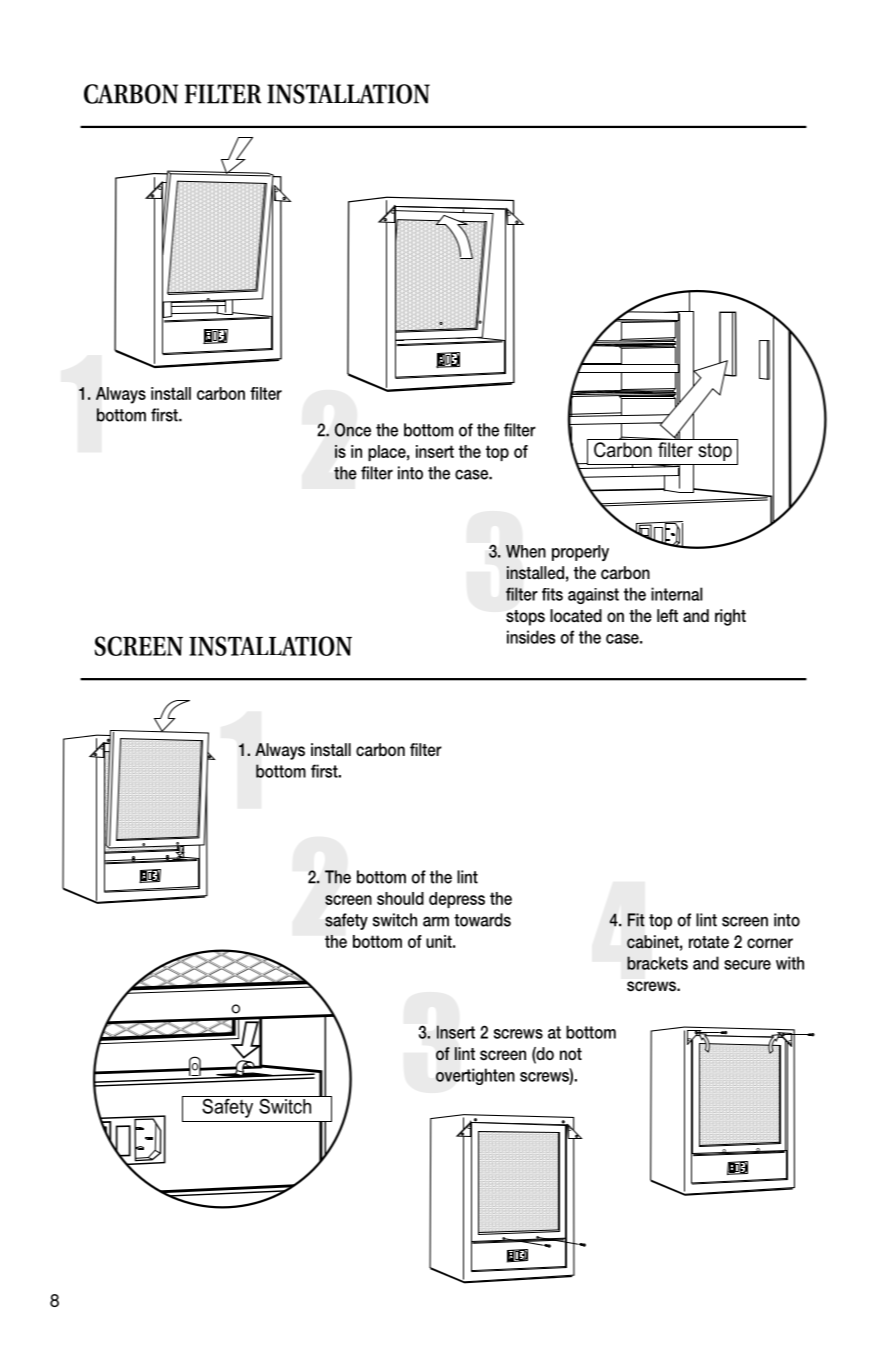 This screenshot has height=1372, width=887. What do you see at coordinates (730, 617) in the screenshot?
I see `right` at bounding box center [730, 617].
